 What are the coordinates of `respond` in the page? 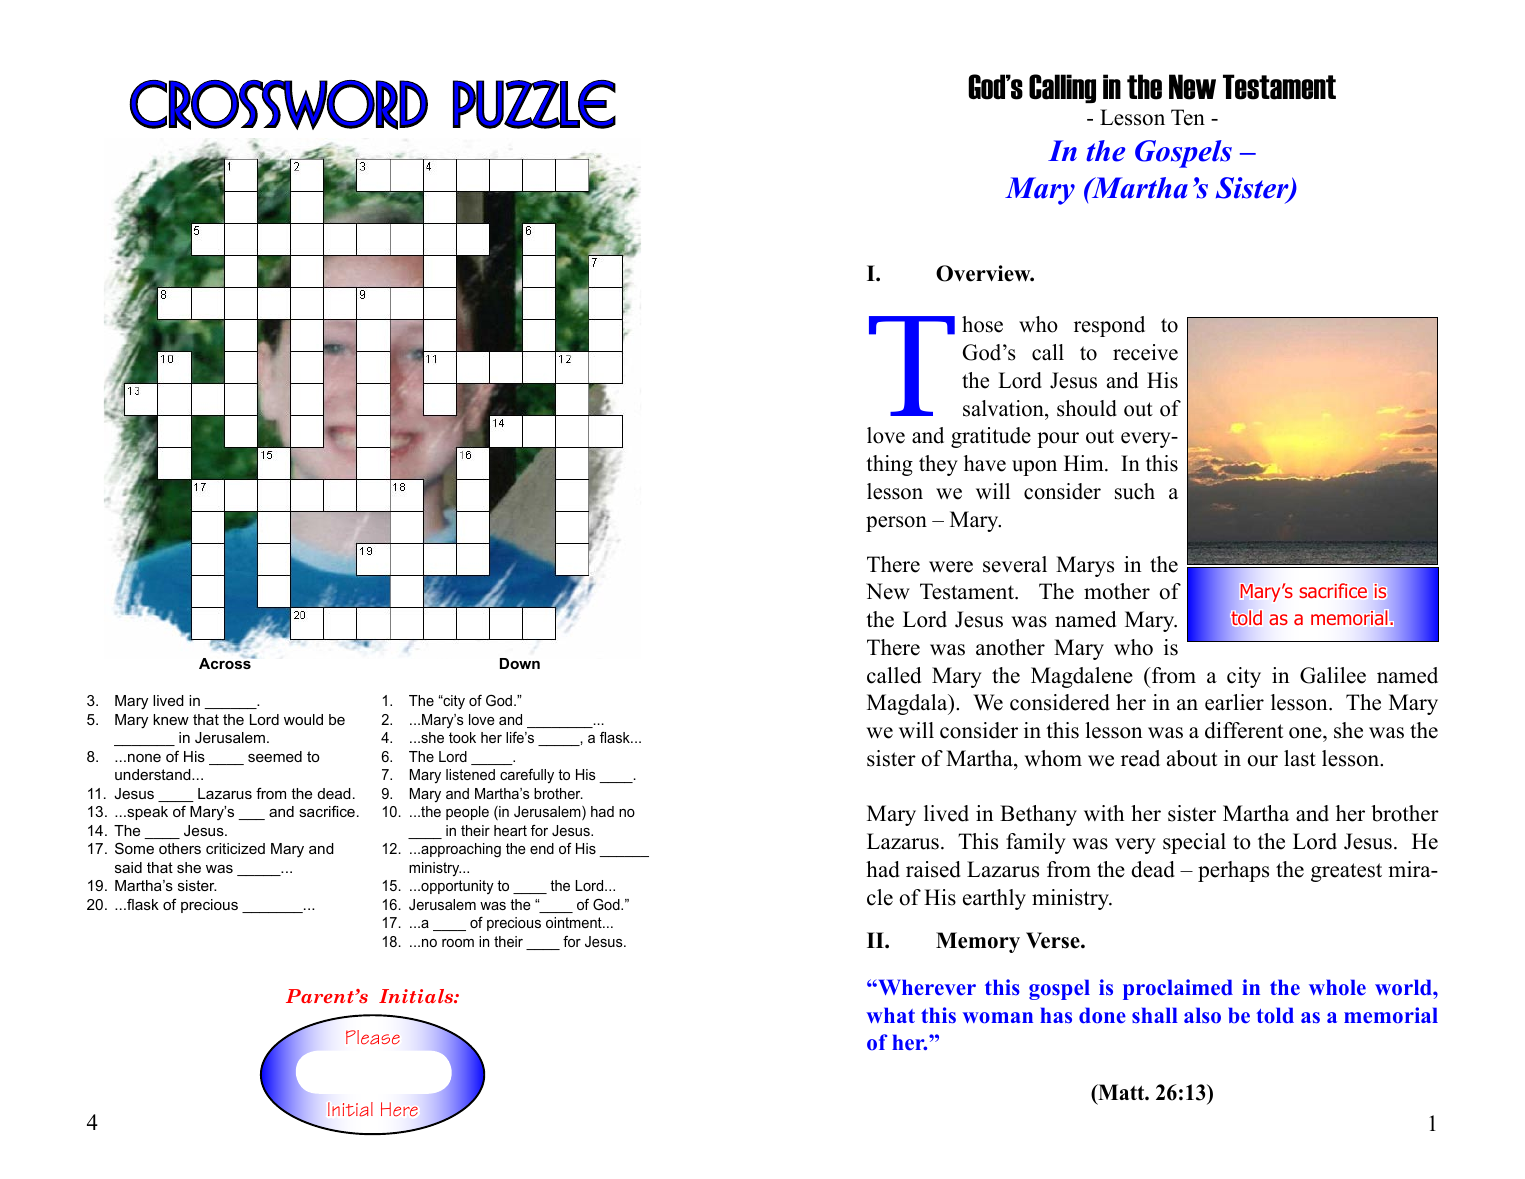 It's located at (1109, 326).
